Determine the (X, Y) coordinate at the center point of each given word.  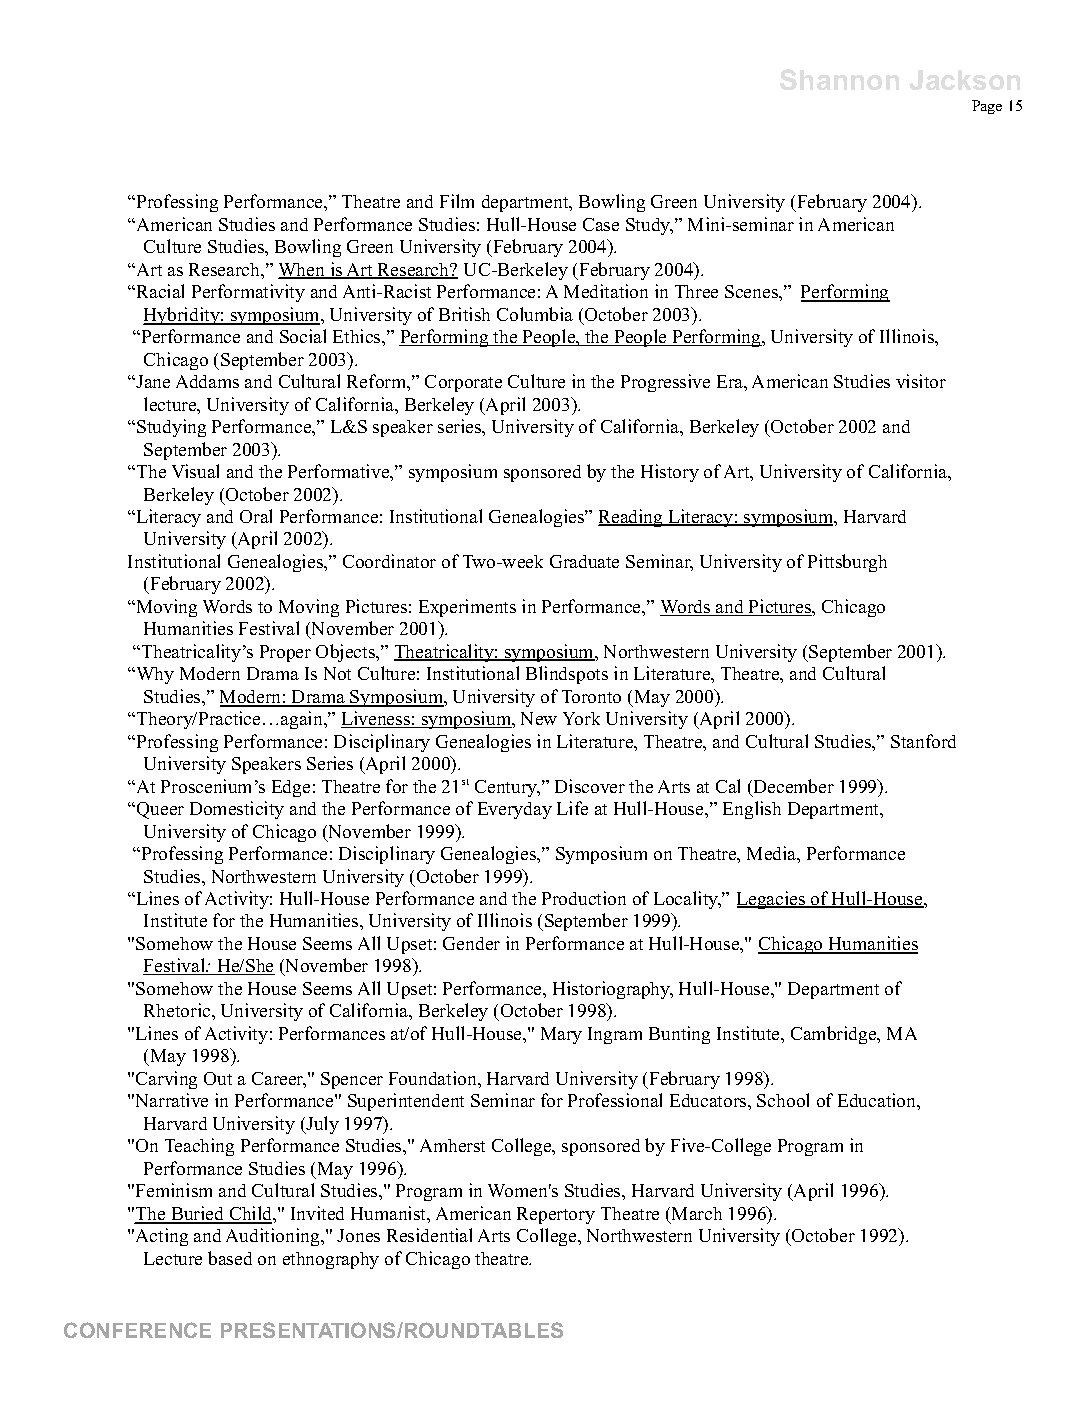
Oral (256, 516)
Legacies (772, 900)
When (303, 271)
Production (584, 898)
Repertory (556, 1215)
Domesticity (237, 810)
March (697, 1213)
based (230, 1258)
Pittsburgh (847, 563)
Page (987, 107)
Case (601, 224)
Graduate (584, 561)
